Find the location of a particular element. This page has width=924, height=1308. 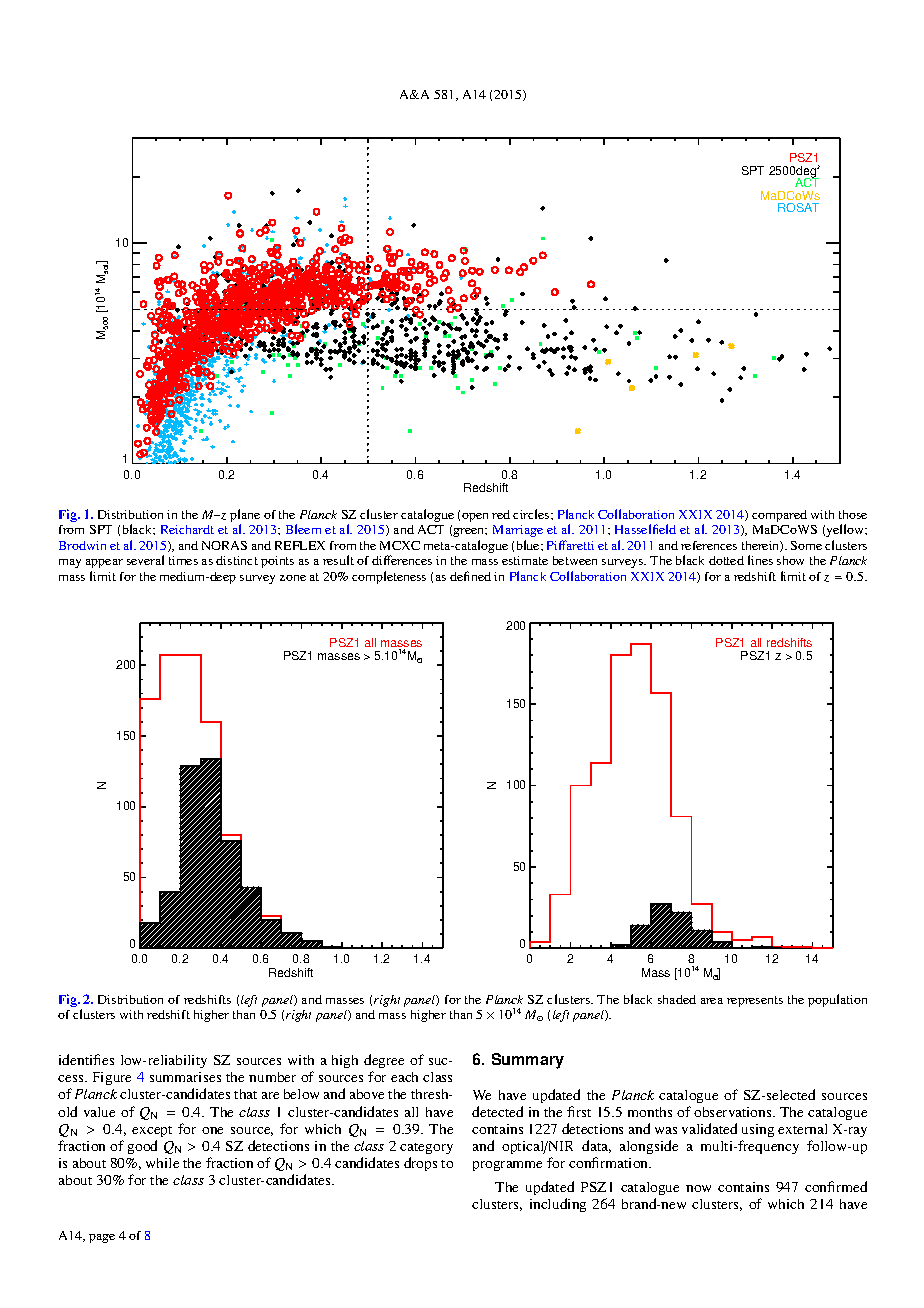

ROSAT is located at coordinates (798, 207).
